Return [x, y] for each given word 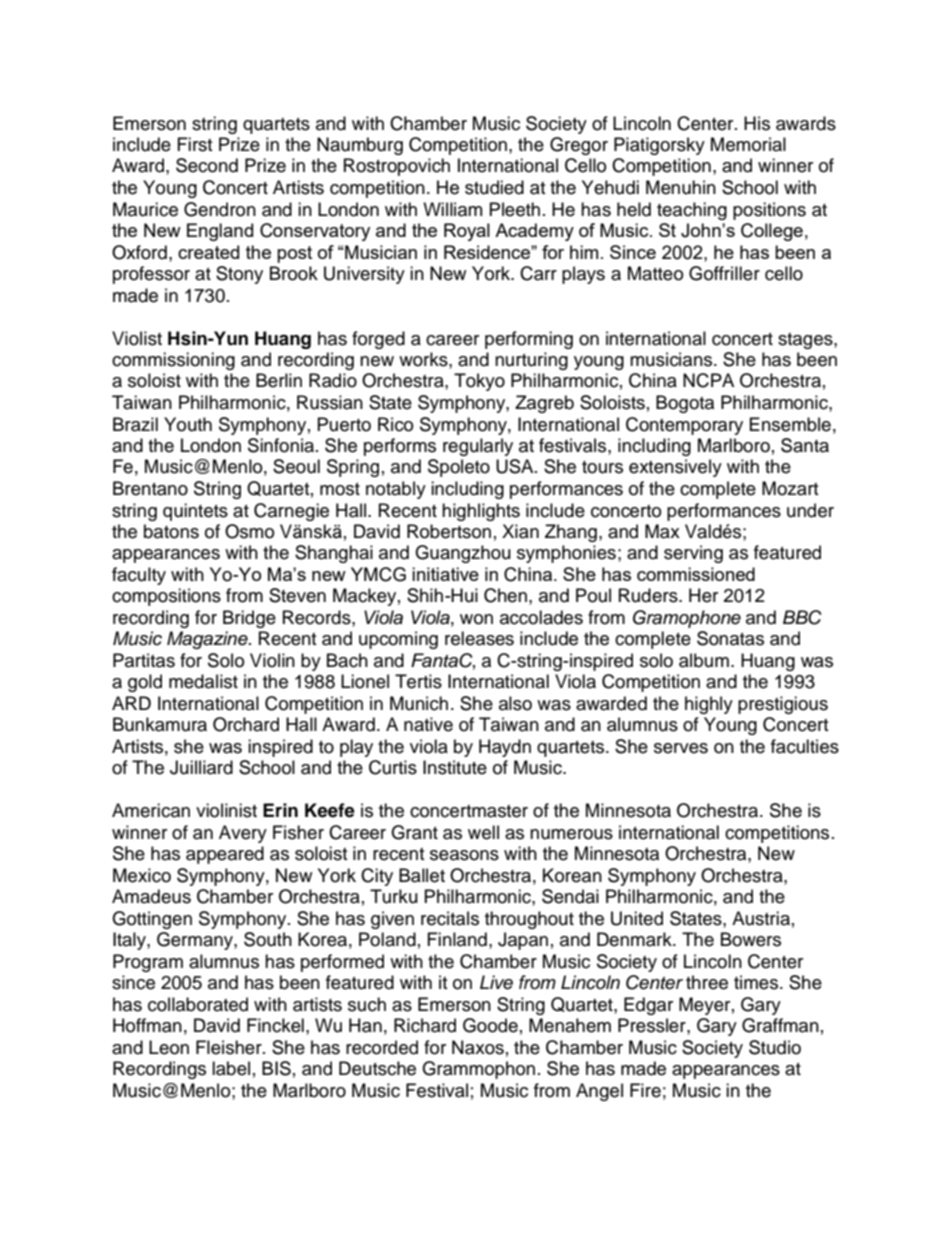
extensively [675, 468]
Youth [188, 424]
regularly [478, 447]
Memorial [748, 144]
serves [681, 748]
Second [207, 165]
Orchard [246, 724]
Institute [455, 767]
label [231, 1068]
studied [494, 187]
